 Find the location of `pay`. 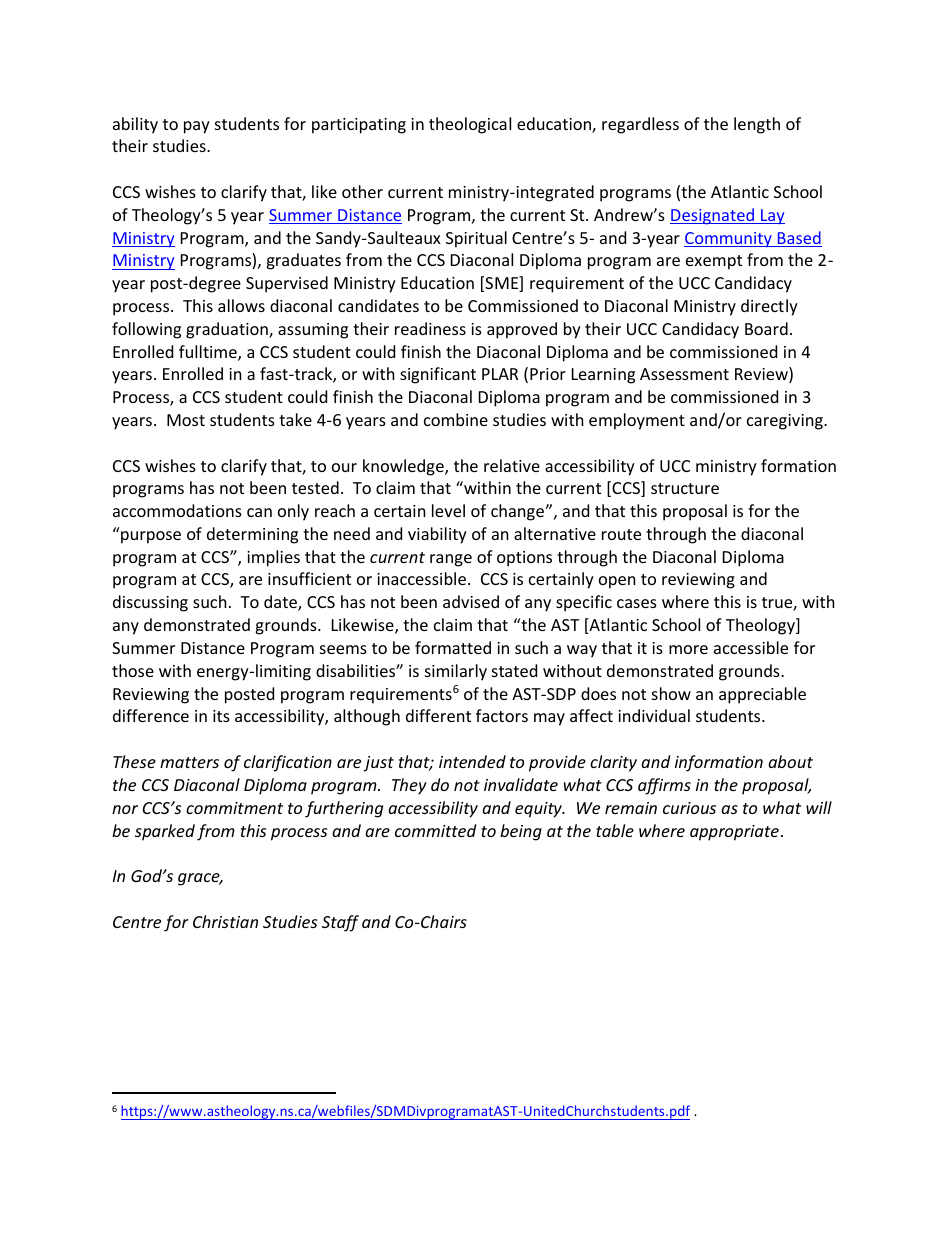

pay is located at coordinates (197, 127).
